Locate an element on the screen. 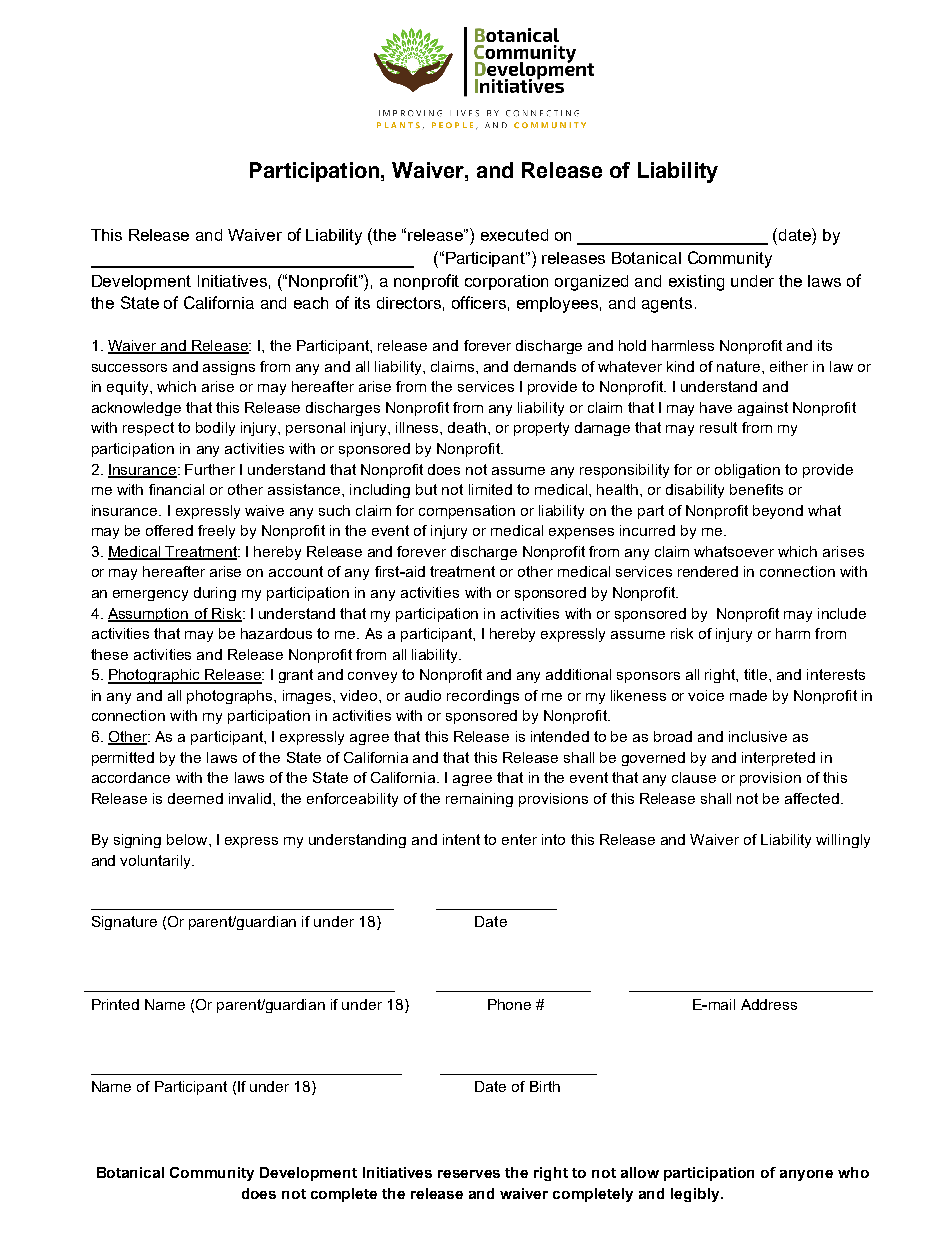  anyone is located at coordinates (806, 1175).
